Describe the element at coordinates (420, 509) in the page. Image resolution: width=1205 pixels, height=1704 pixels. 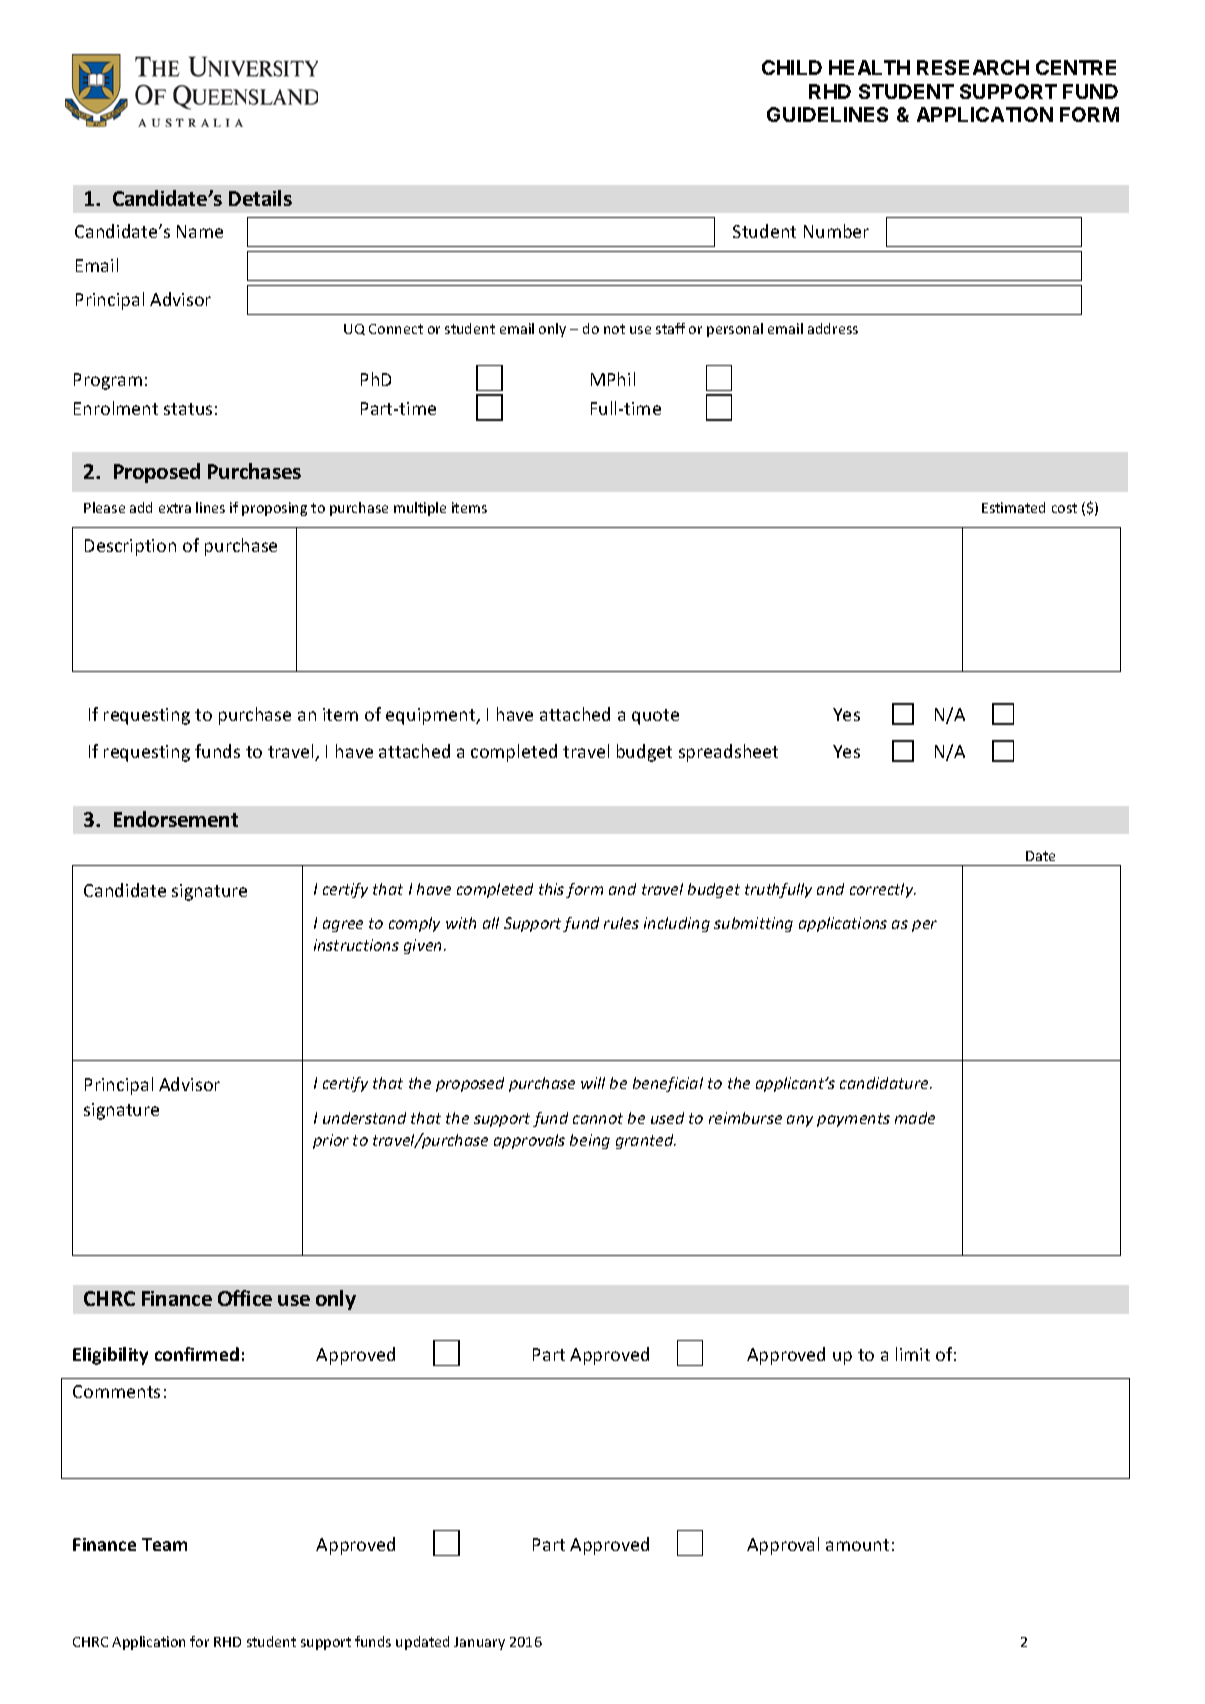
I see `multiple` at that location.
